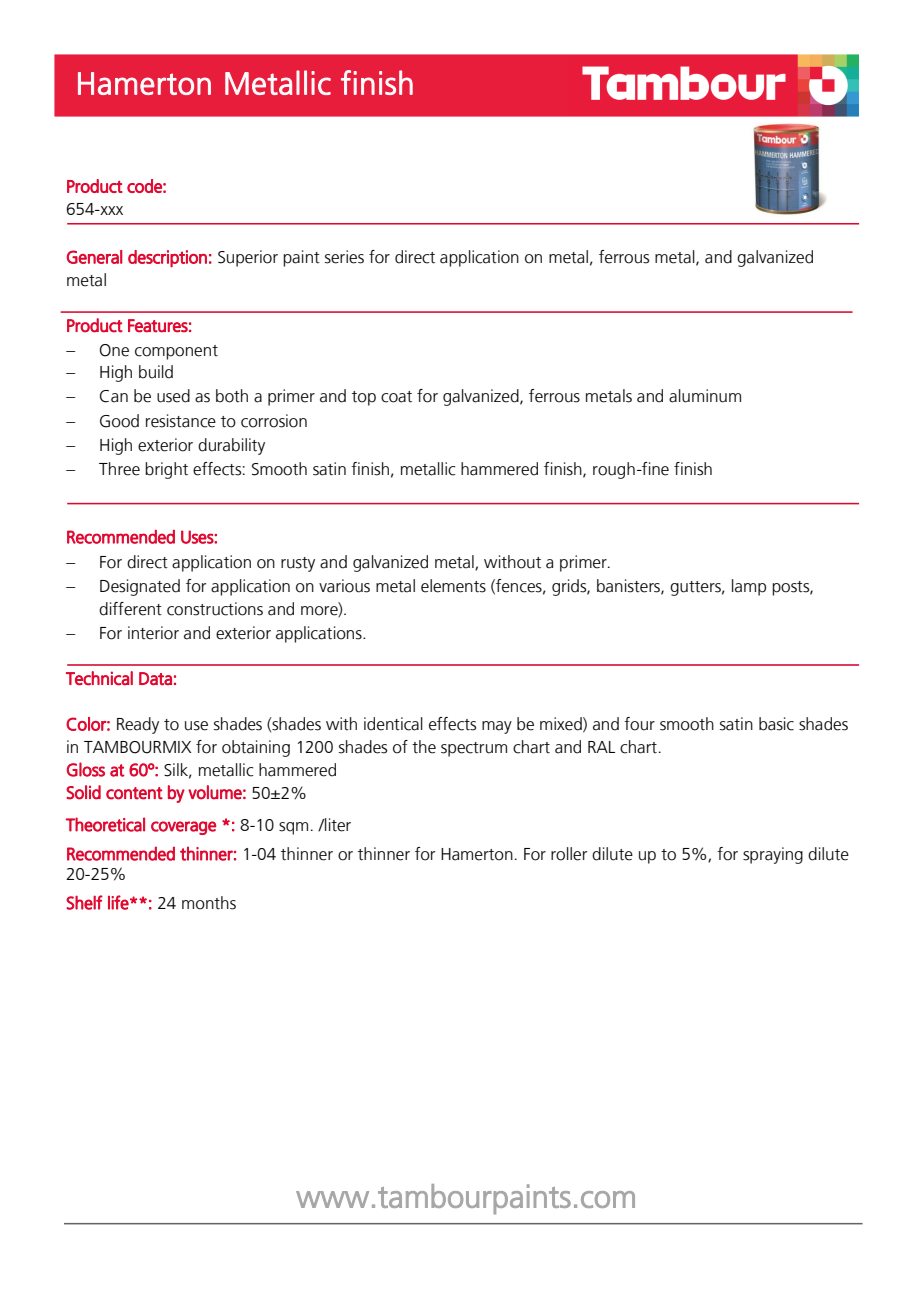 The width and height of the page is (924, 1308). Describe the element at coordinates (167, 259) in the page. I see `description` at that location.
